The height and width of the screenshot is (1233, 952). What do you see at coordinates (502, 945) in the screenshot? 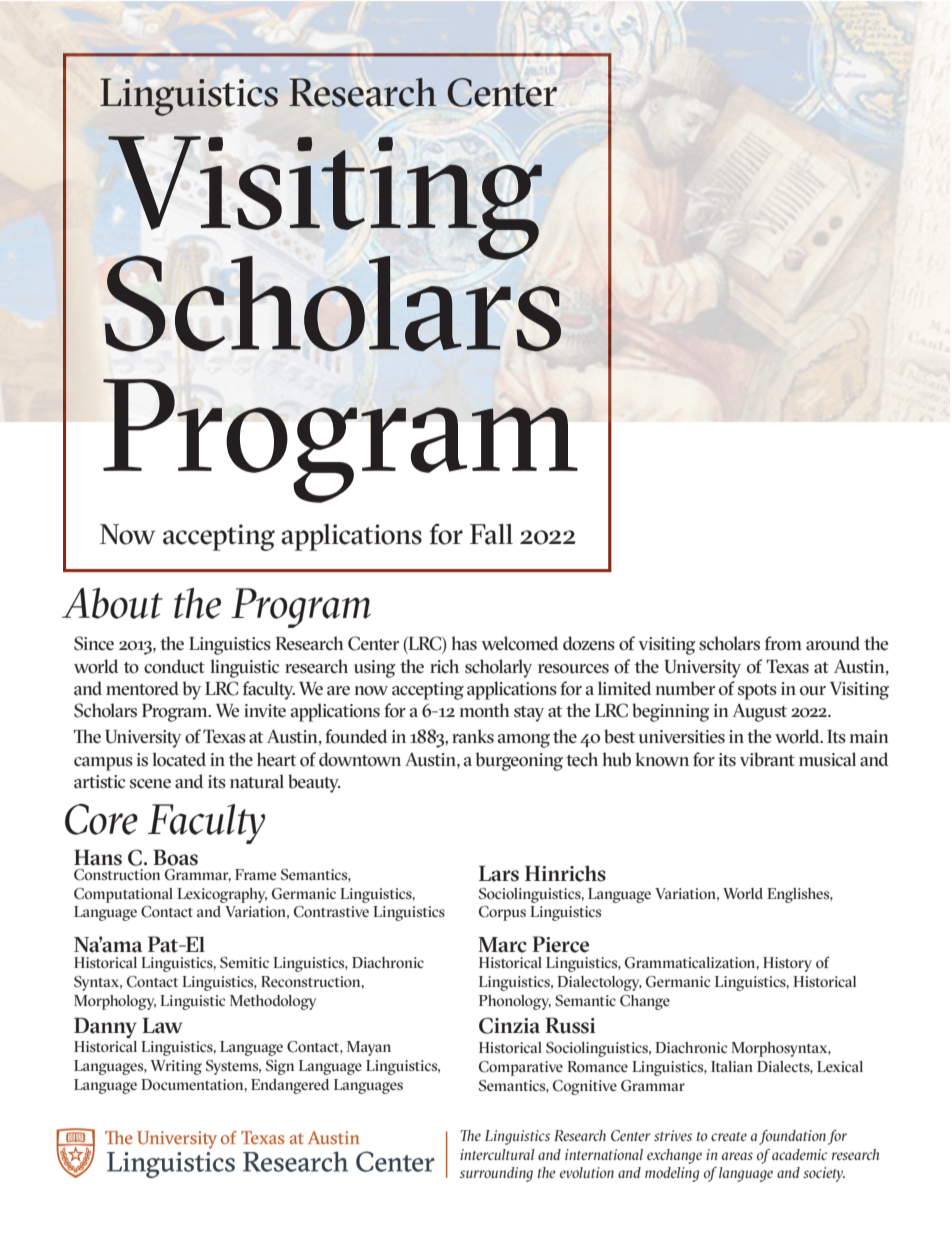
I see `Marc` at bounding box center [502, 945].
